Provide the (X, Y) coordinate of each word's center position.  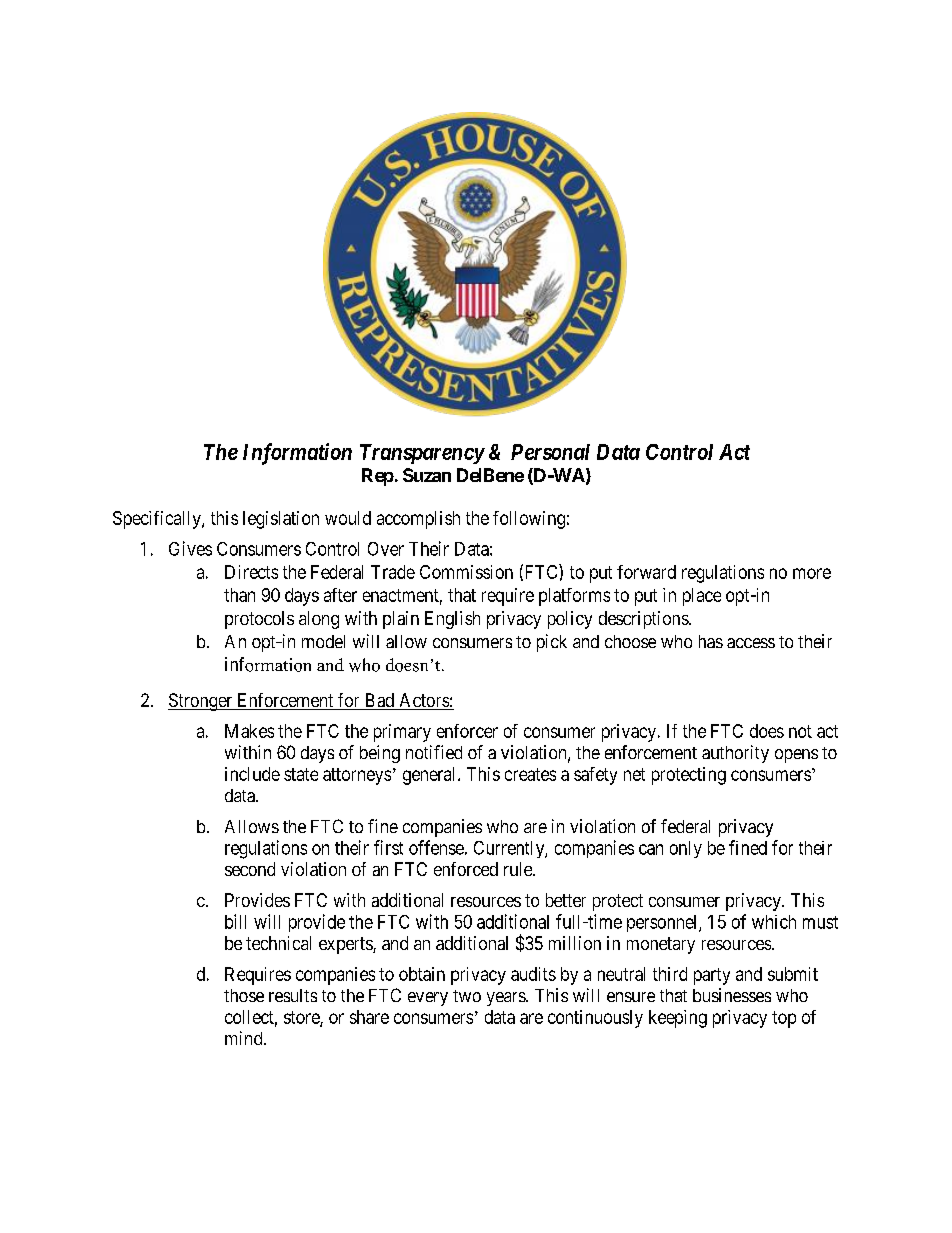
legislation (281, 520)
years (507, 999)
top (784, 1019)
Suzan (427, 475)
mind (245, 1038)
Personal (550, 452)
